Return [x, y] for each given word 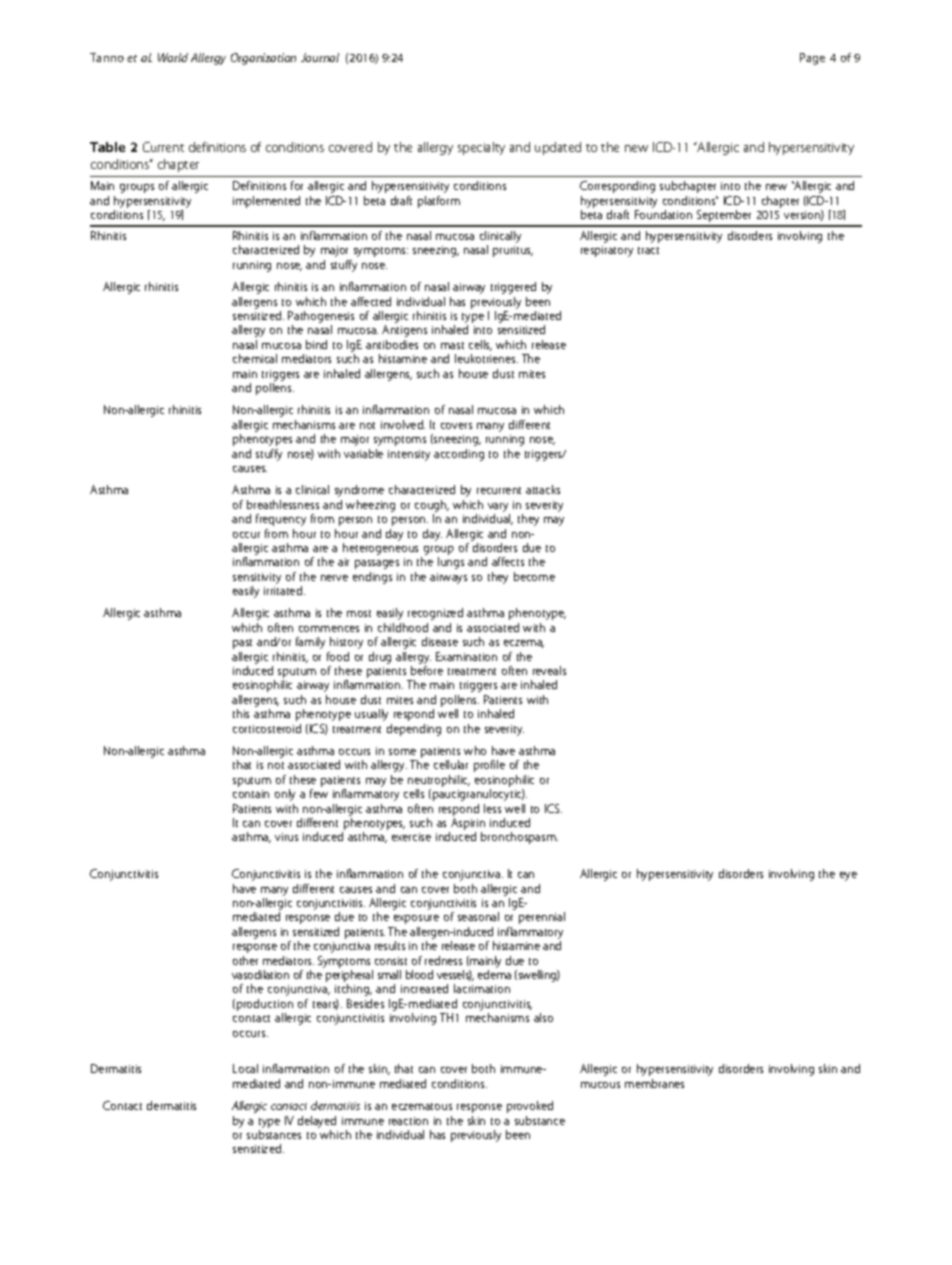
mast [452, 345]
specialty [481, 148]
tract [648, 250]
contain [251, 794]
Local [245, 1068]
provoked [530, 1107]
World [173, 57]
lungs [451, 563]
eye [848, 876]
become [534, 576]
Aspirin [467, 825]
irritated [284, 590]
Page [812, 59]
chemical [255, 358]
